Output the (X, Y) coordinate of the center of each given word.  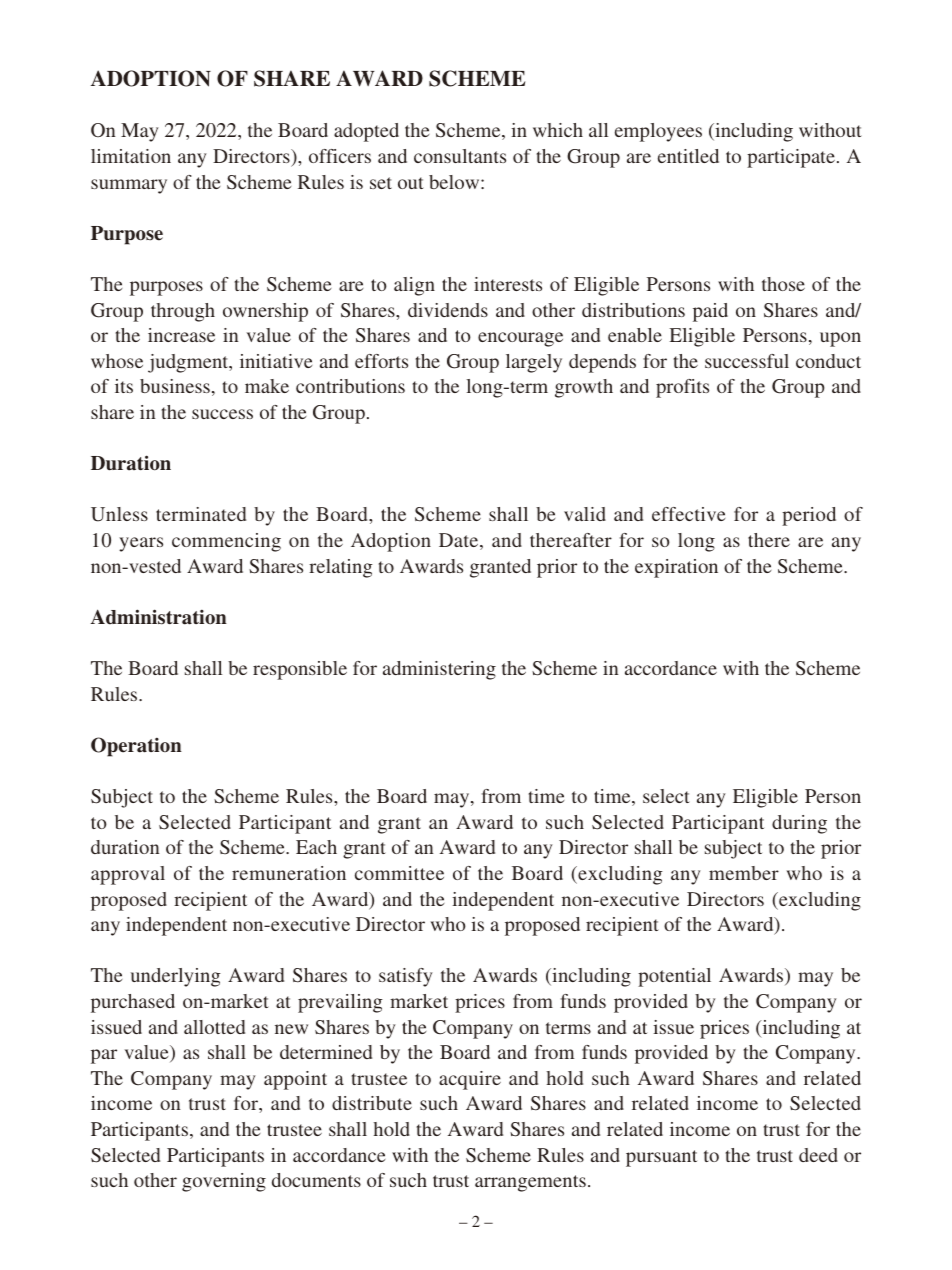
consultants (460, 156)
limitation (131, 156)
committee (399, 873)
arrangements (530, 1183)
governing (224, 1182)
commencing (226, 542)
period (809, 516)
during (799, 824)
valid (585, 514)
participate (791, 158)
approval (128, 875)
